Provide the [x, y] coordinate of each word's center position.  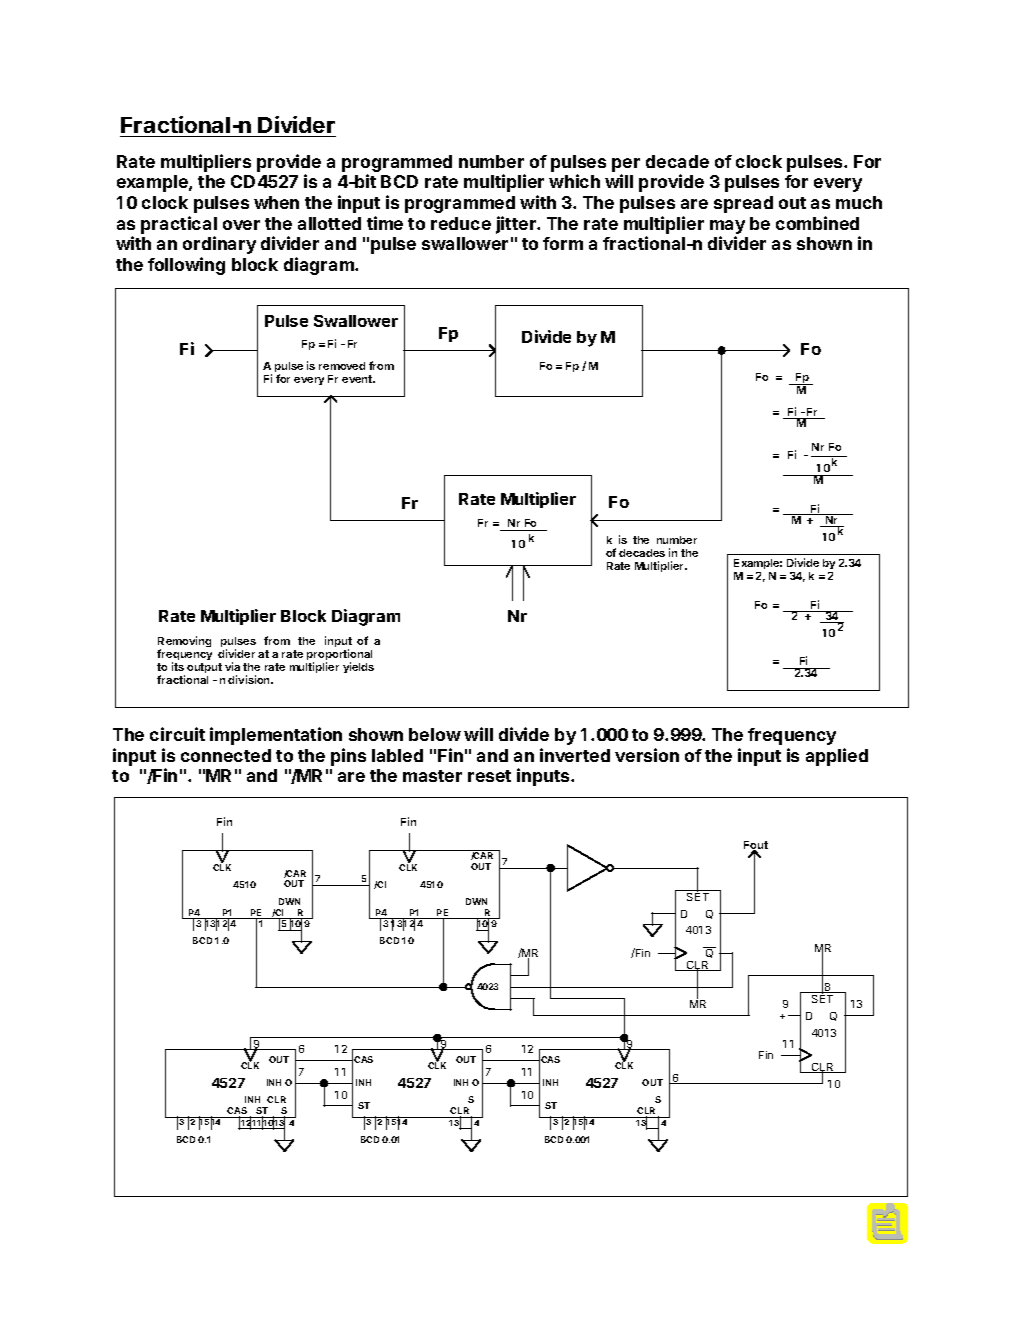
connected [226, 755]
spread [743, 204]
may [727, 227]
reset [489, 776]
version [647, 755]
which [574, 181]
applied [837, 757]
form [563, 243]
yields [358, 667]
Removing [184, 643]
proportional [339, 656]
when [276, 202]
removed [342, 366]
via [232, 666]
